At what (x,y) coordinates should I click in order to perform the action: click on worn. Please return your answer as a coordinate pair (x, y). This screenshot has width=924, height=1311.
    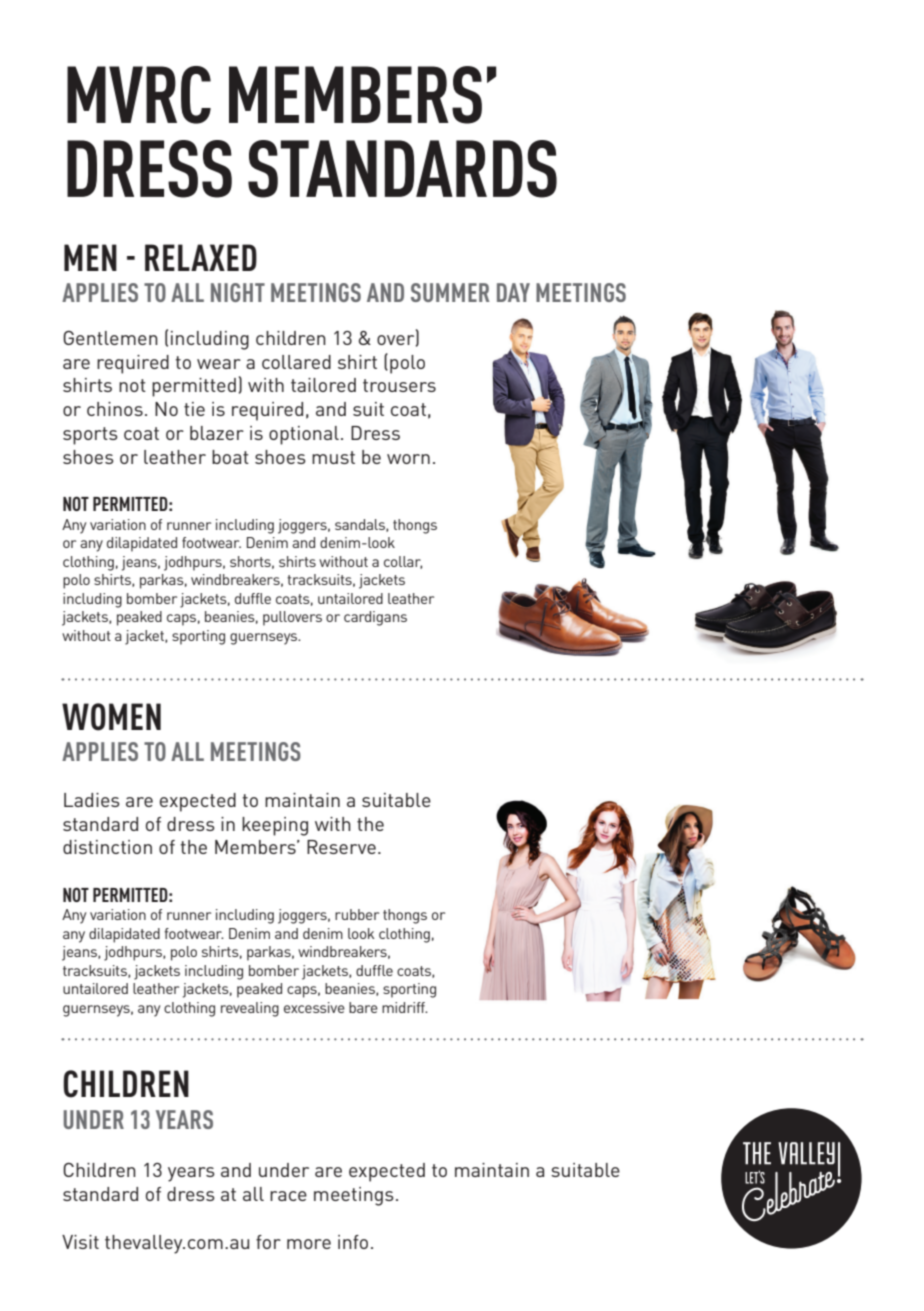
    Looking at the image, I should click on (408, 459).
